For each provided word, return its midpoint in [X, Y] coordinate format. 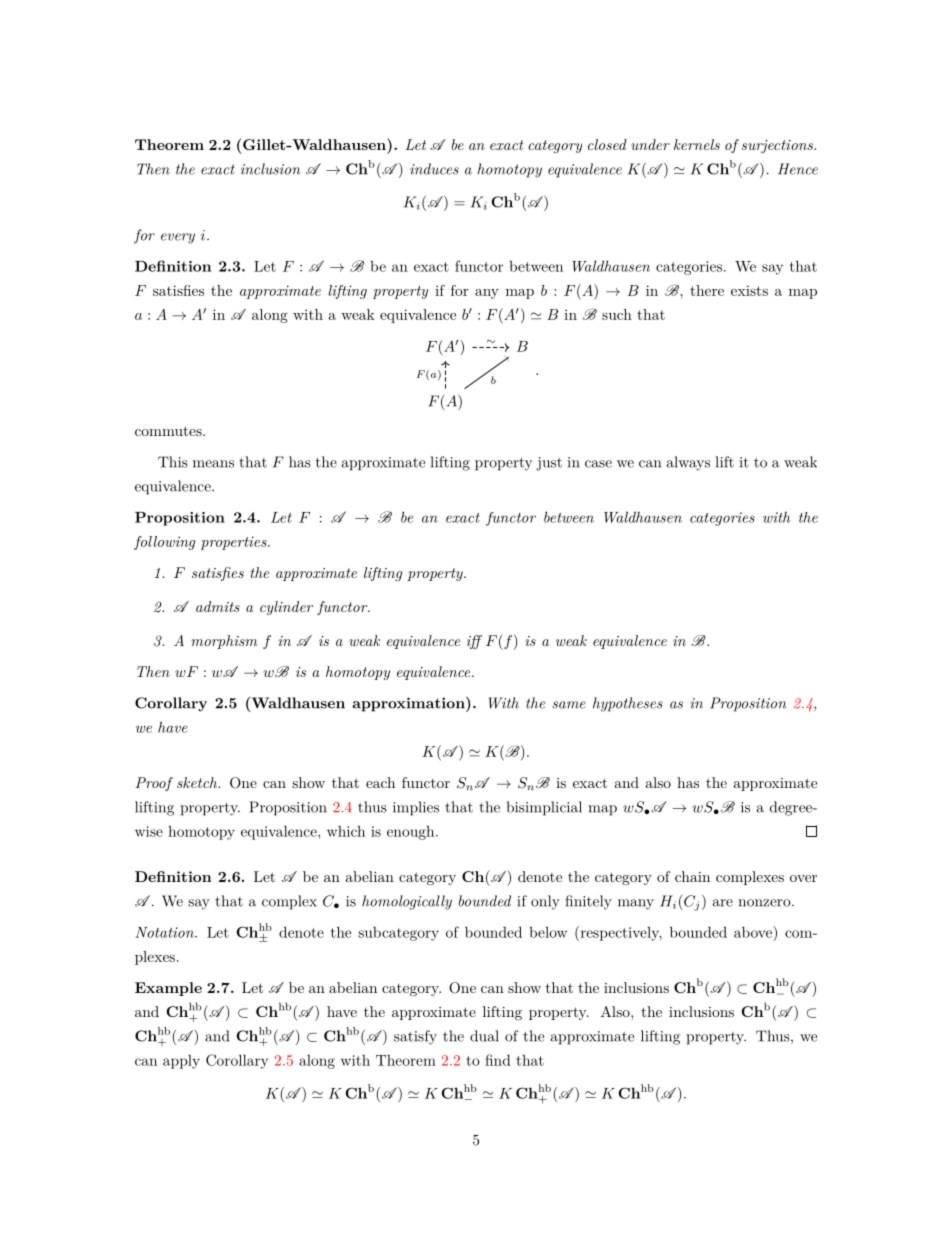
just [549, 464]
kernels [697, 144]
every [178, 238]
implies [416, 808]
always [688, 463]
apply [181, 1062]
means [213, 464]
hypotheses [628, 704]
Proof [154, 784]
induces [434, 169]
